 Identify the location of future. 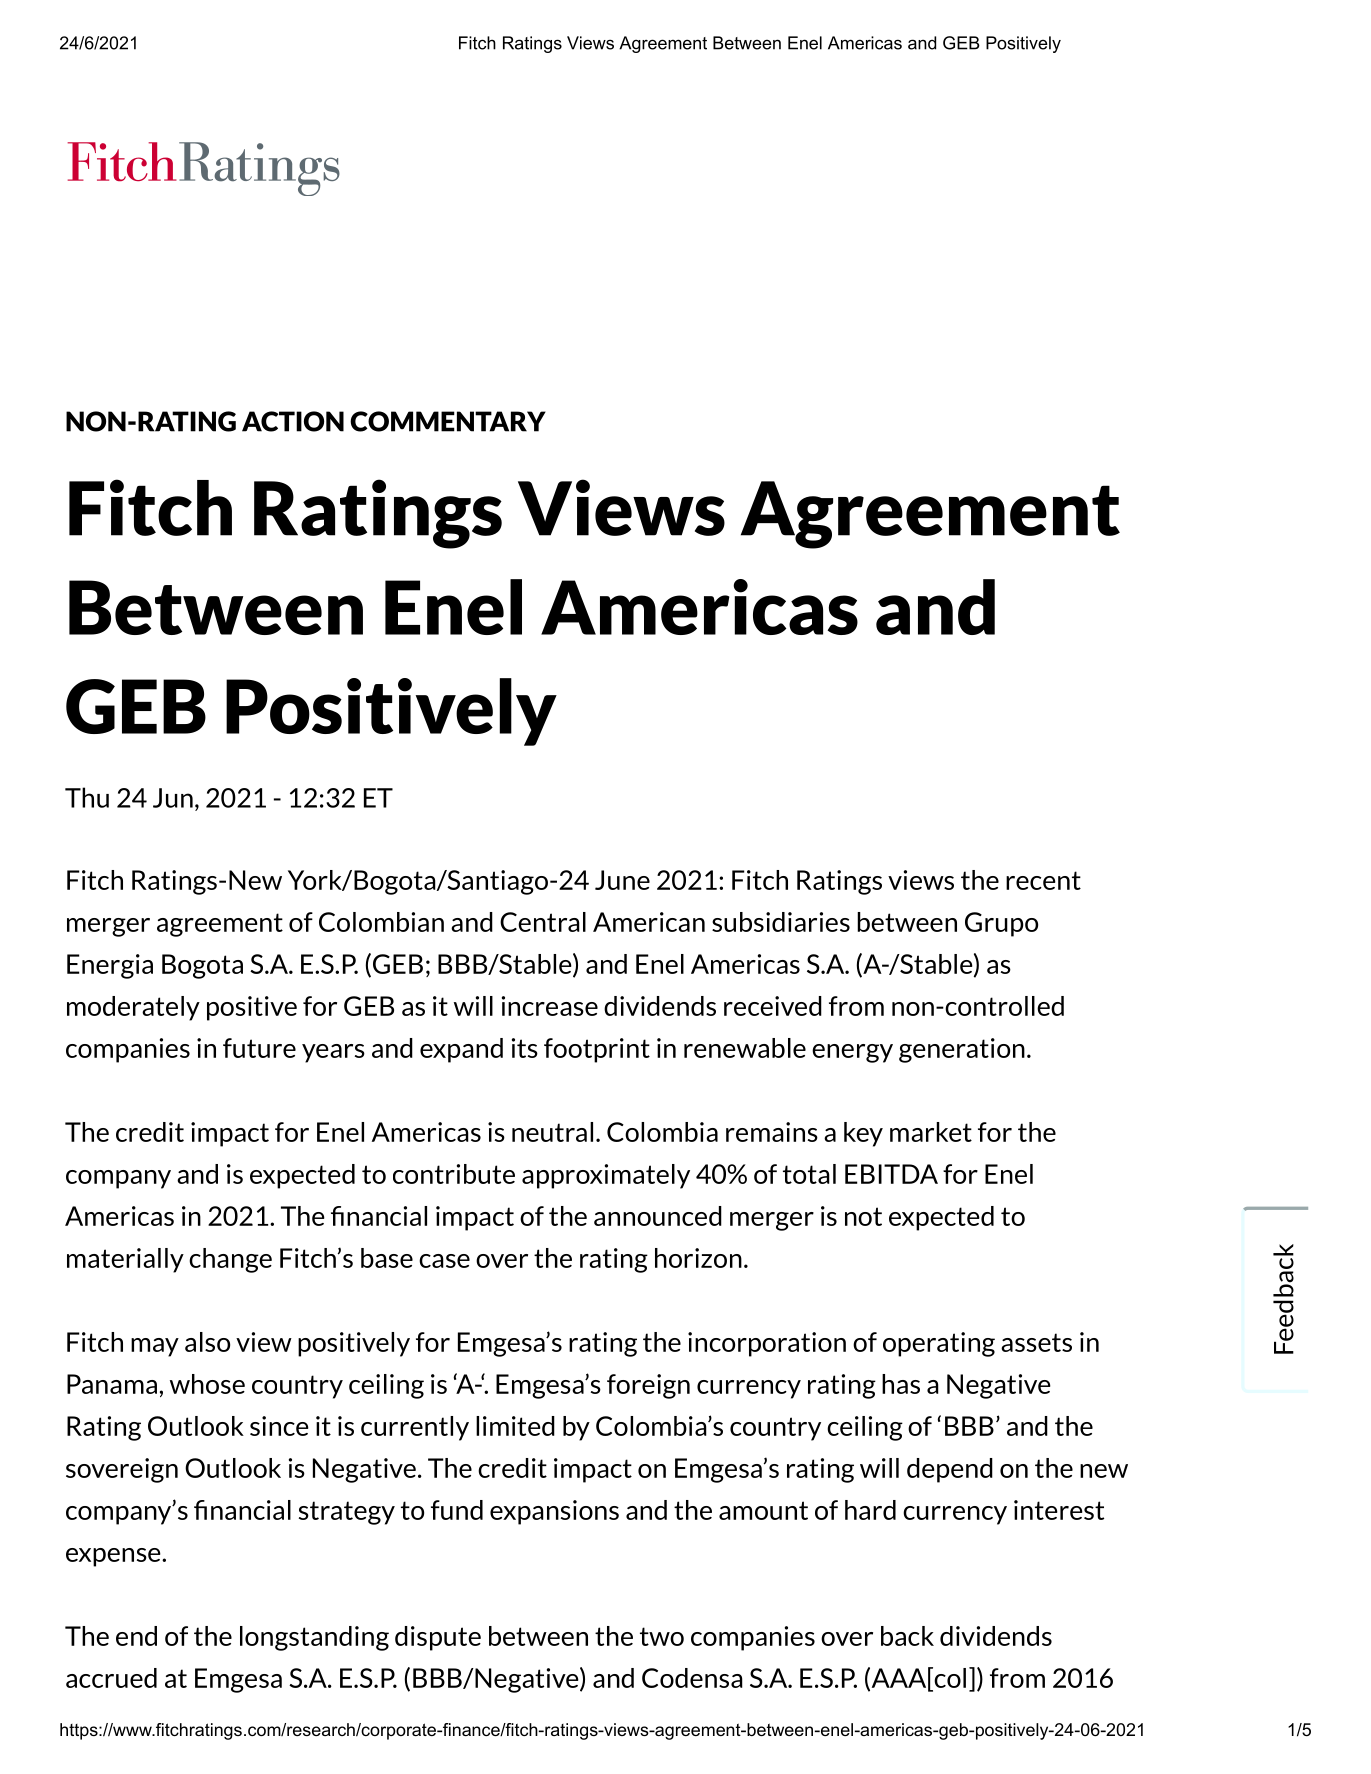
(259, 1048).
